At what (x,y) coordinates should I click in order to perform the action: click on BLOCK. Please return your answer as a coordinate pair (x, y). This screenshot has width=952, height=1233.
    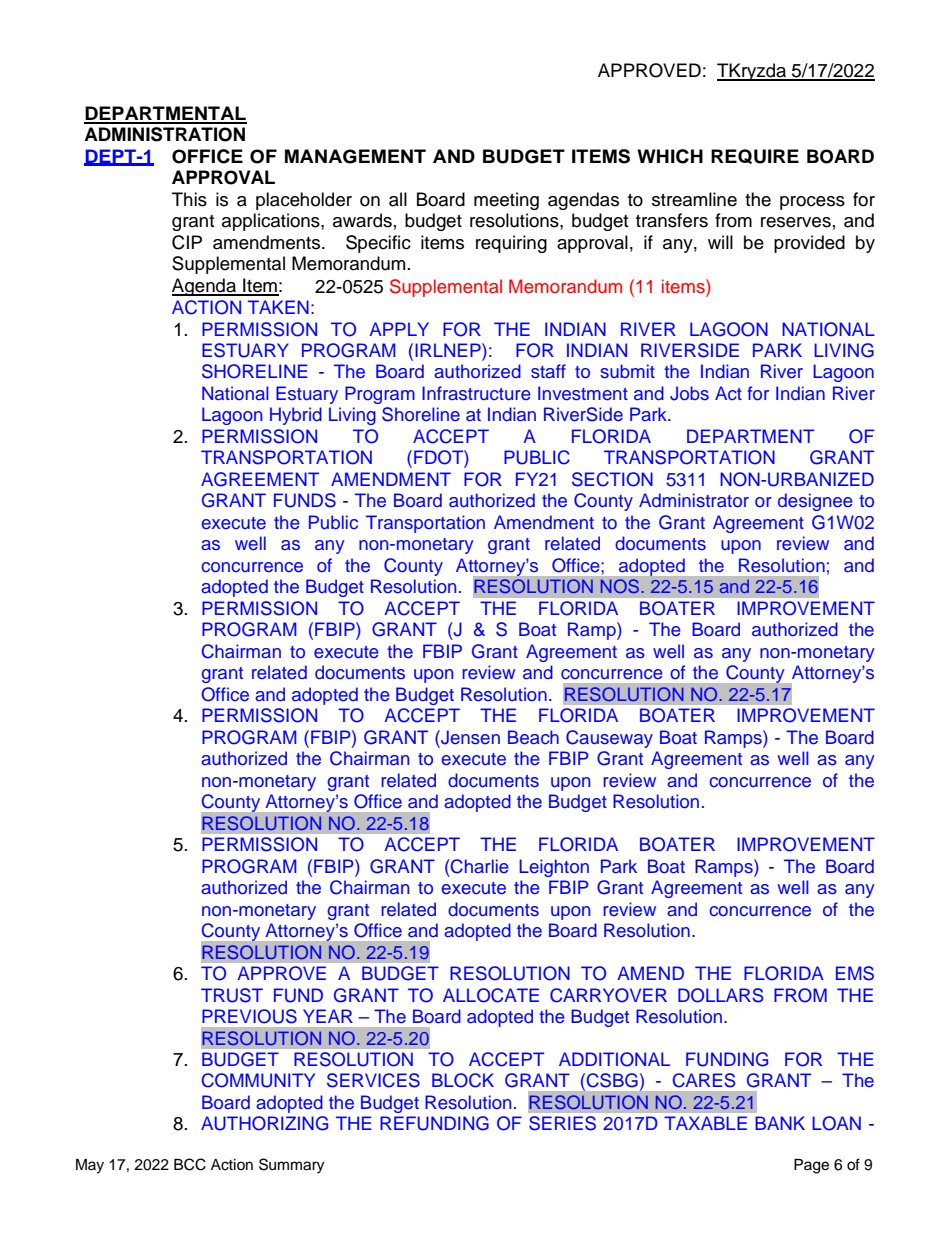
    Looking at the image, I should click on (463, 1080).
